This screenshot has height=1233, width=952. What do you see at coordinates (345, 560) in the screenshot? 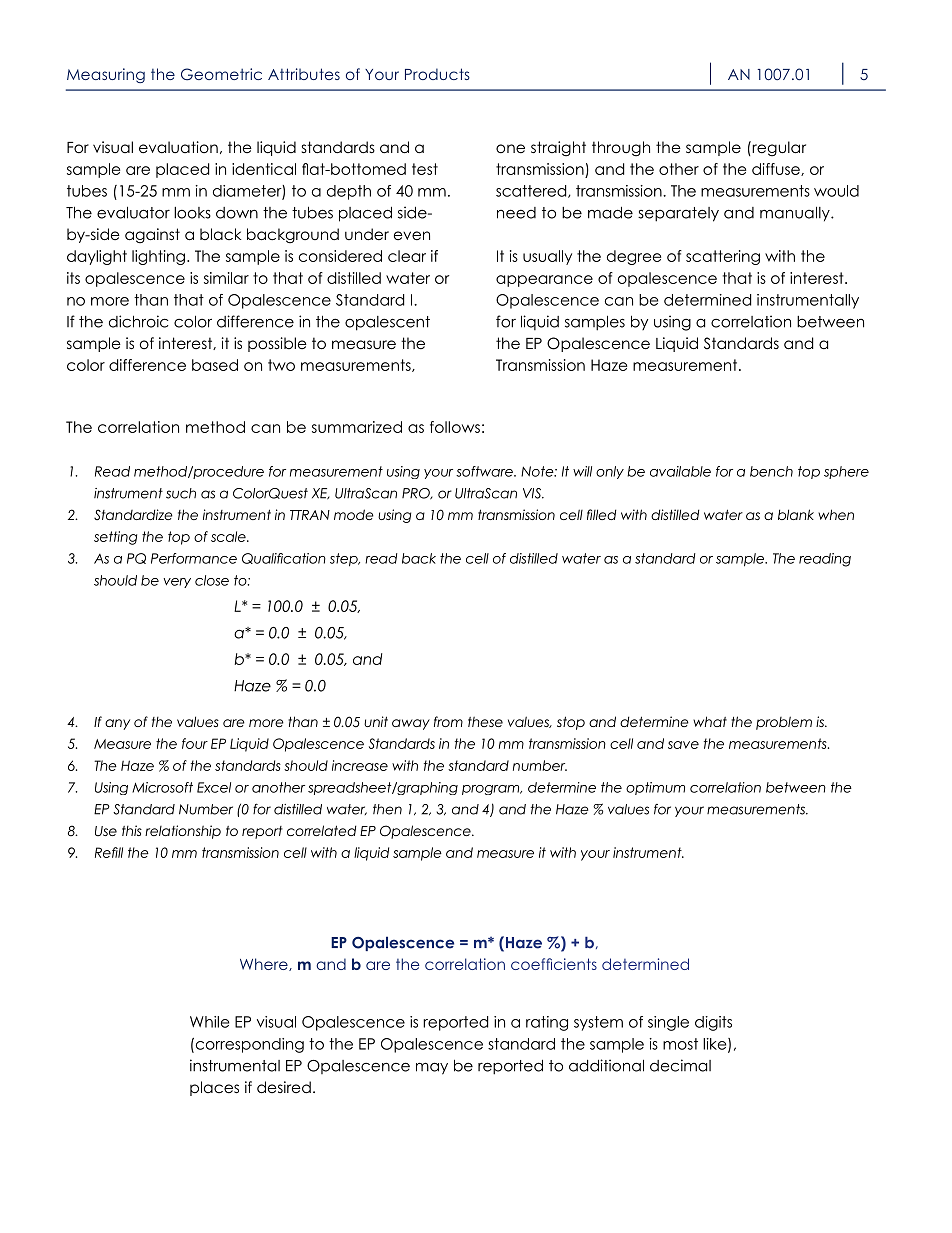
I see `step` at bounding box center [345, 560].
